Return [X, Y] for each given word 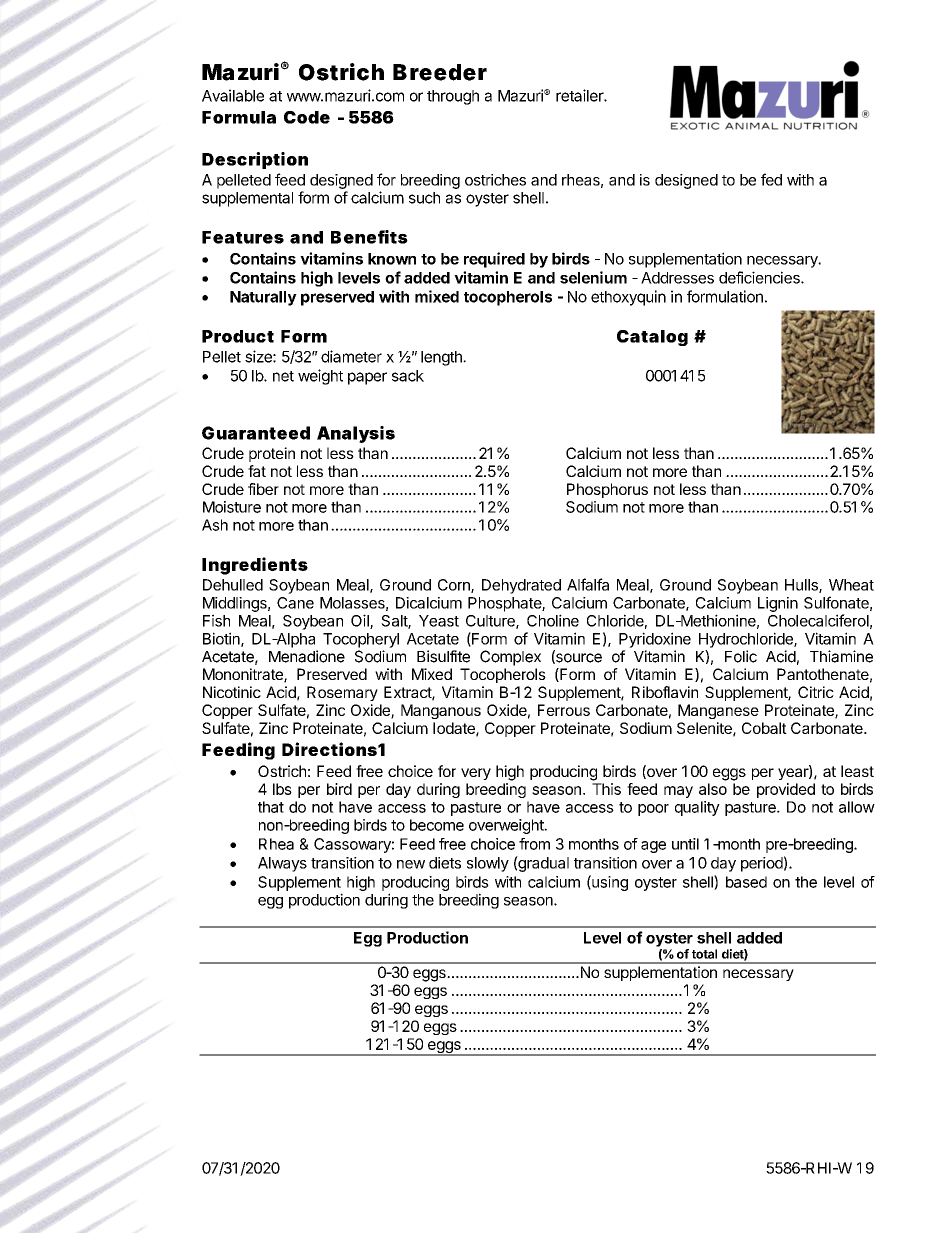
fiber [263, 489]
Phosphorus [607, 490]
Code [307, 117]
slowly [488, 864]
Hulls [802, 586]
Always [282, 864]
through [453, 97]
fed [771, 179]
